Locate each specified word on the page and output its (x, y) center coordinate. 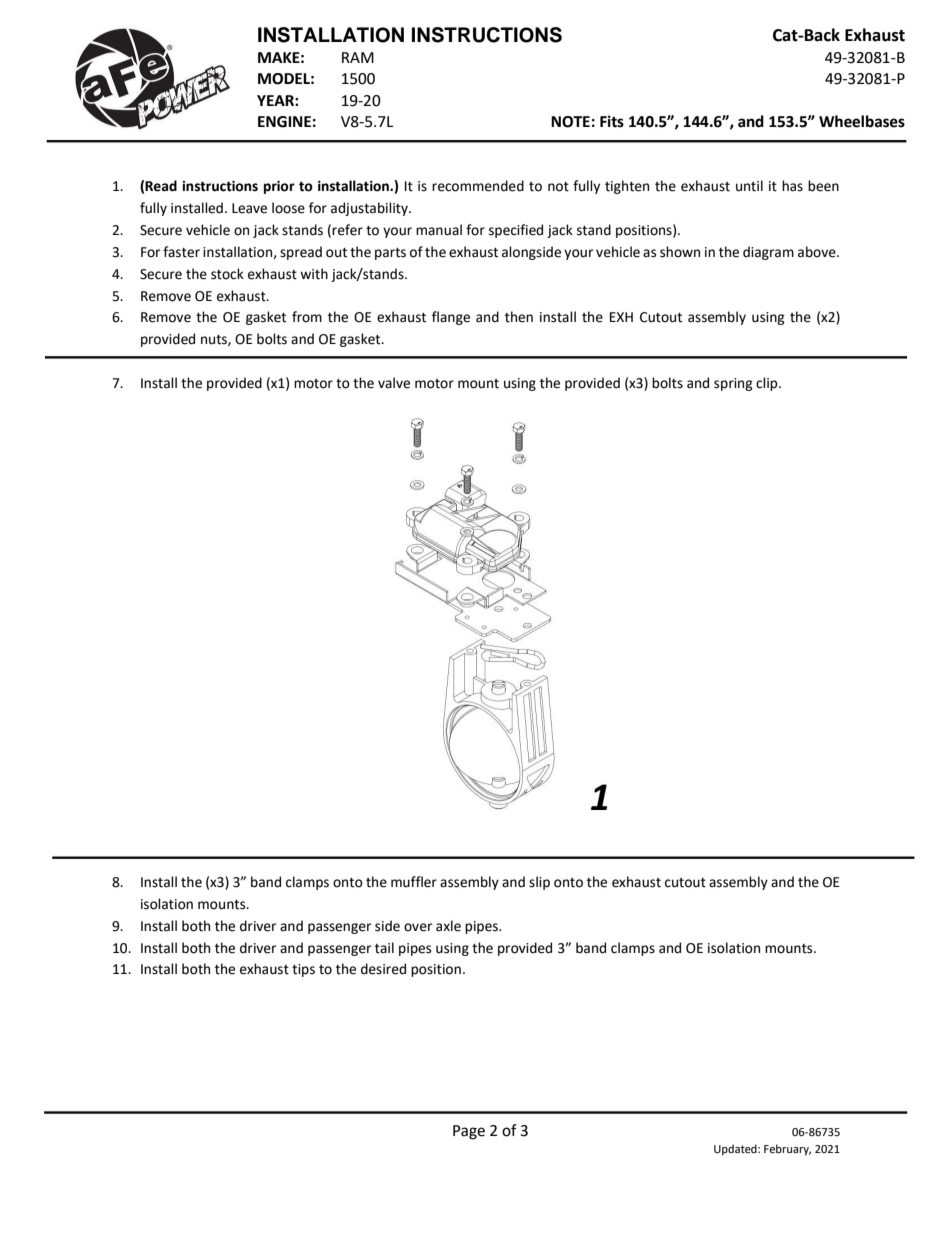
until (749, 186)
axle (448, 926)
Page (469, 1132)
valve (394, 383)
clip (768, 384)
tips (303, 970)
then (519, 317)
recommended (478, 186)
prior (279, 187)
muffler (414, 882)
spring (733, 384)
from (307, 317)
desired (383, 969)
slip (539, 883)
